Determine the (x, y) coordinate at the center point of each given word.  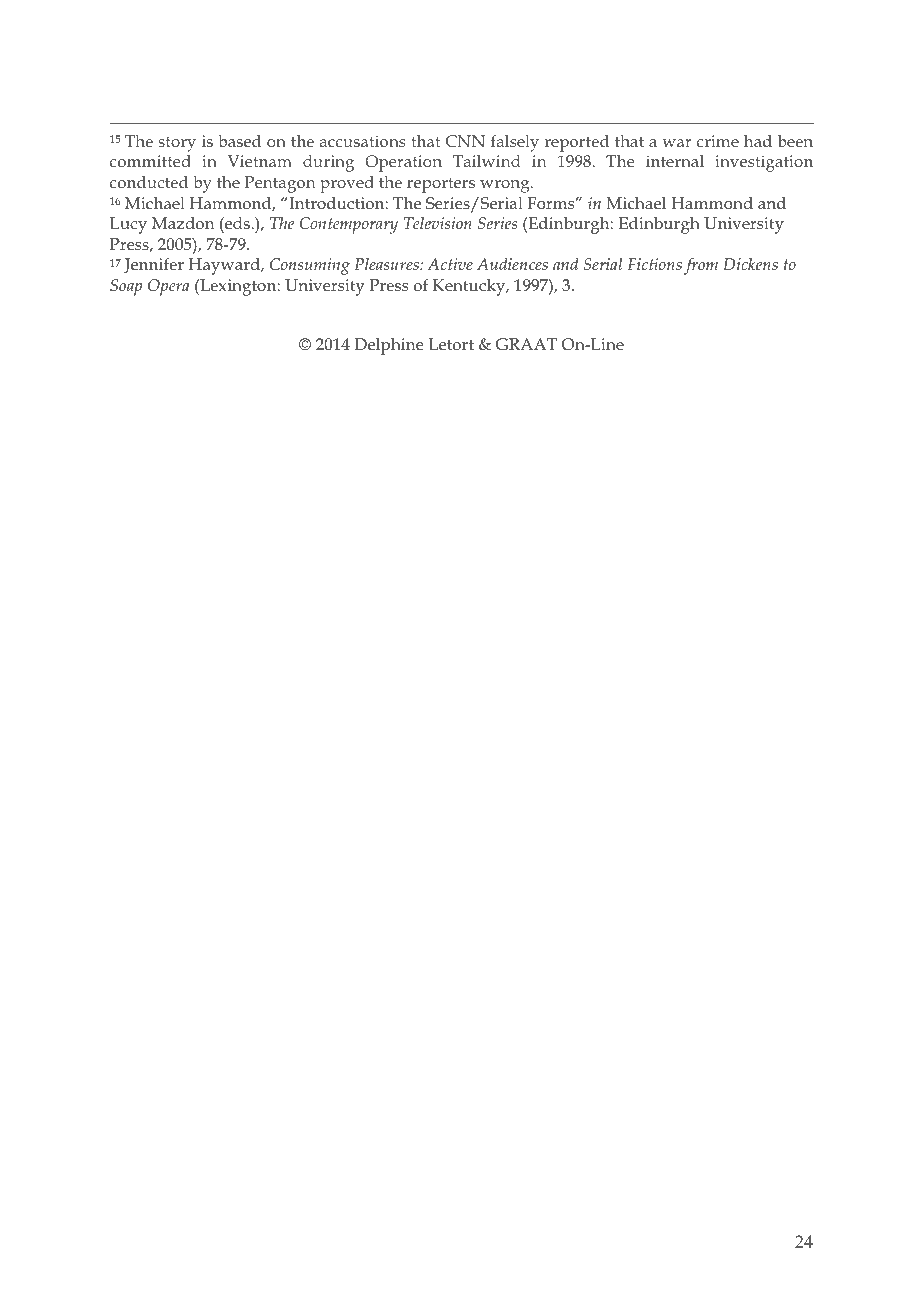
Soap (126, 287)
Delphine (389, 346)
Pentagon (280, 184)
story (177, 144)
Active (450, 264)
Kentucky (470, 287)
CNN (465, 141)
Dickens (750, 264)
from (701, 266)
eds (237, 225)
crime (718, 141)
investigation (764, 163)
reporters (441, 185)
